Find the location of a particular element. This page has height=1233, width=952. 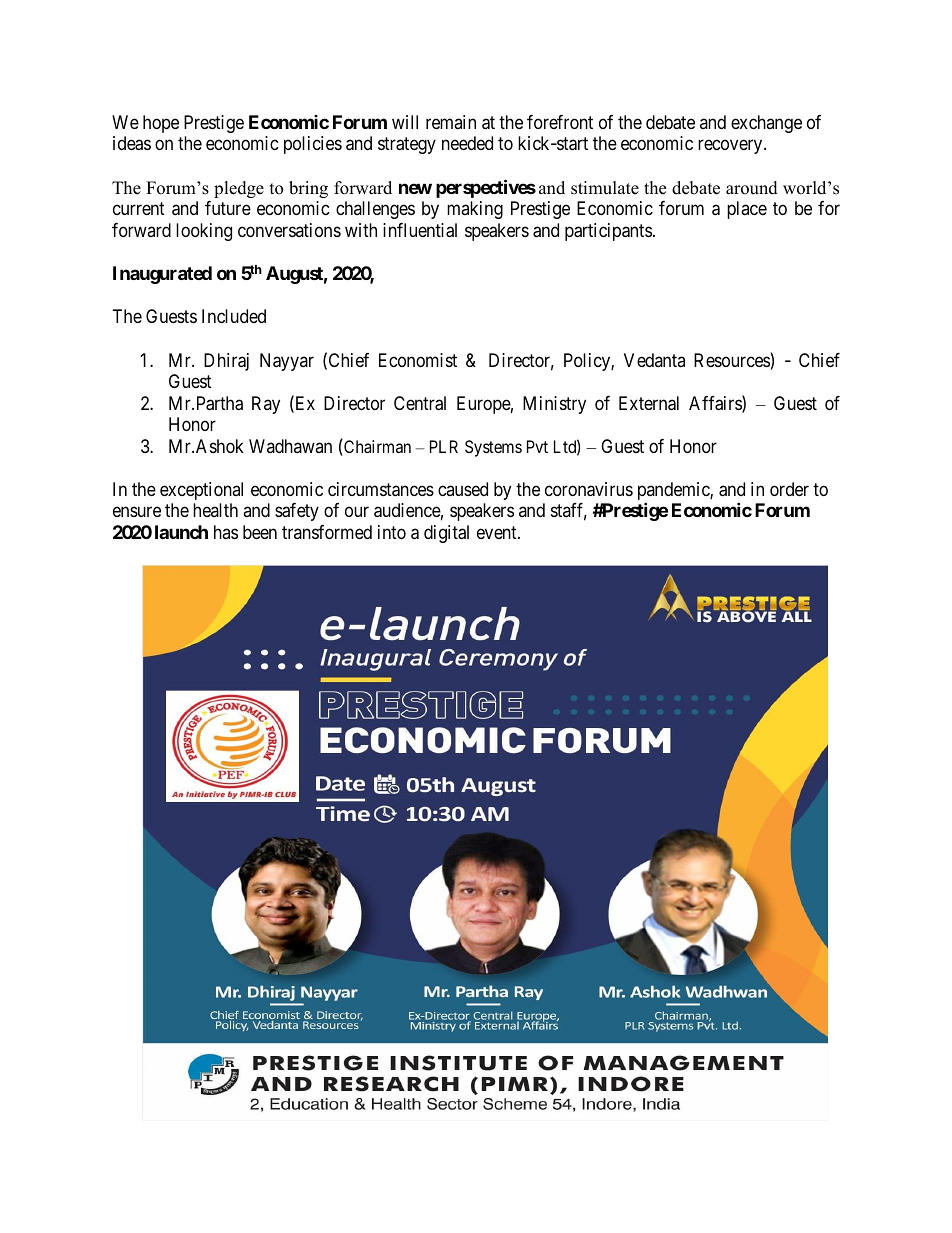

hope is located at coordinates (161, 124).
